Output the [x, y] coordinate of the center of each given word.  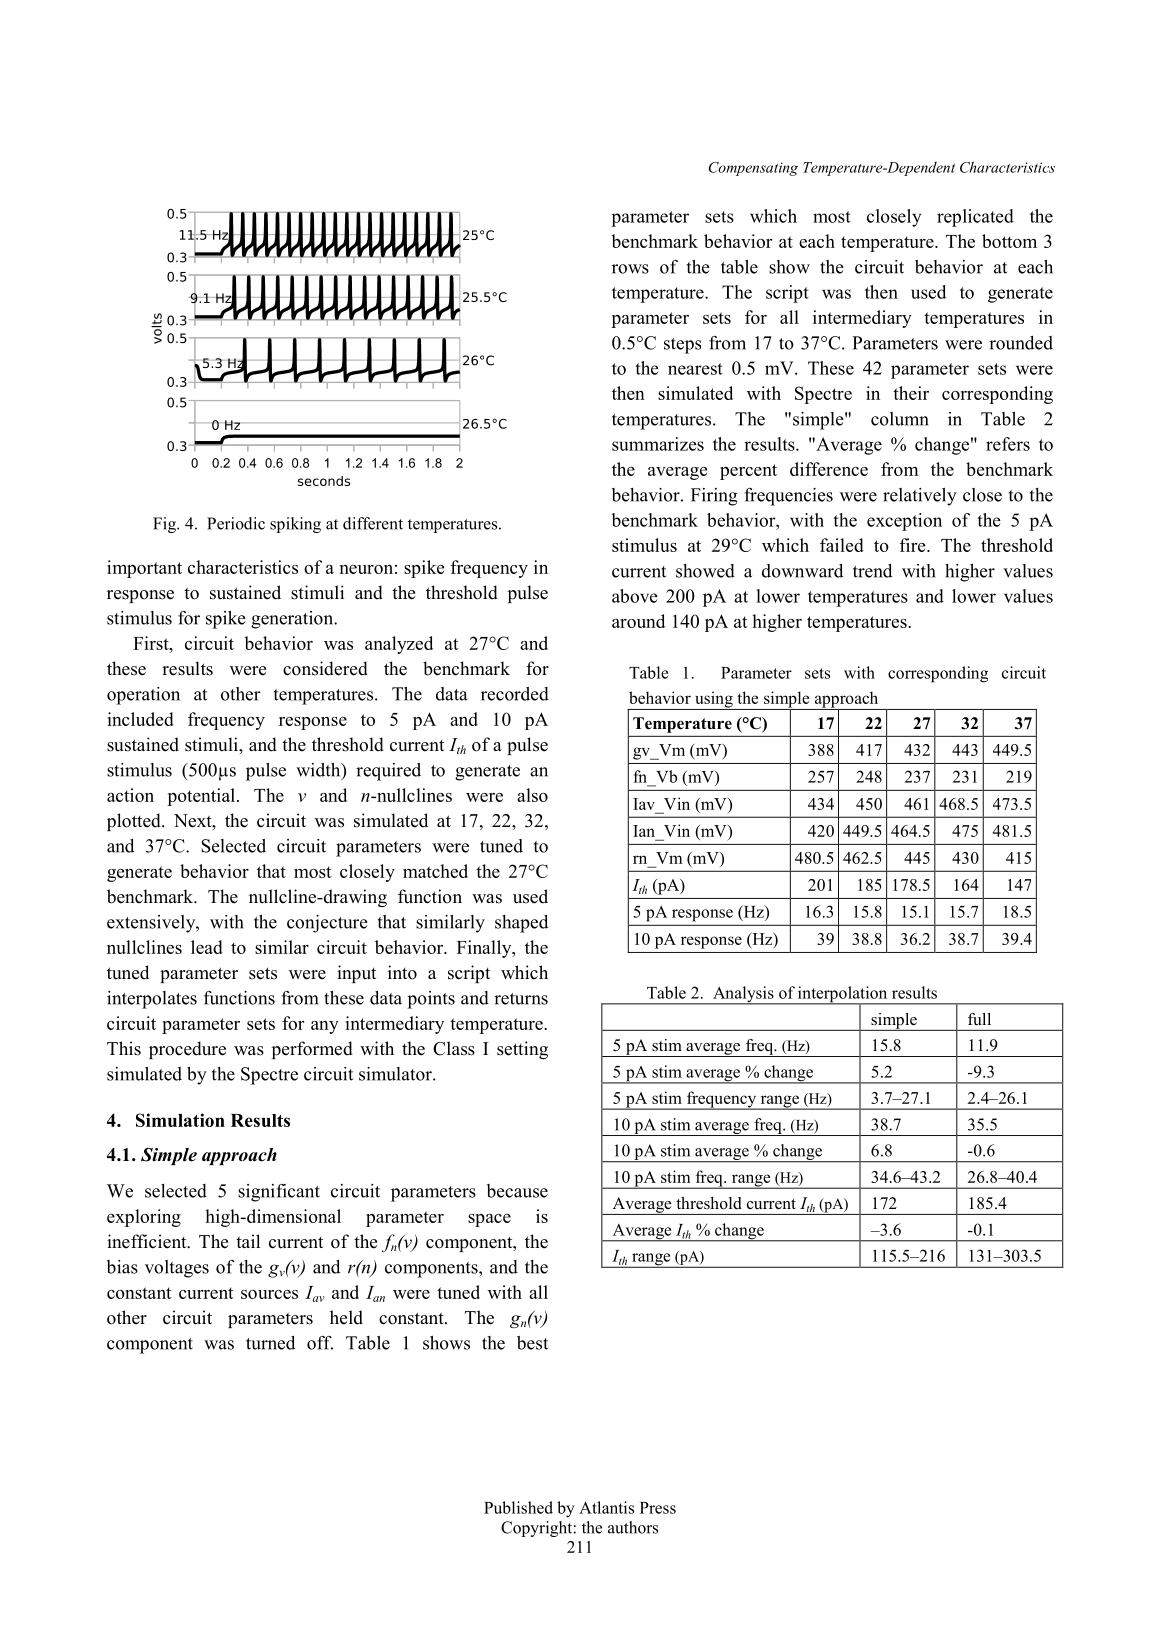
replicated [975, 218]
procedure [187, 1050]
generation [293, 620]
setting [522, 1050]
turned [270, 1343]
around [638, 621]
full [979, 1019]
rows [630, 269]
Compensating [753, 169]
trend [872, 571]
